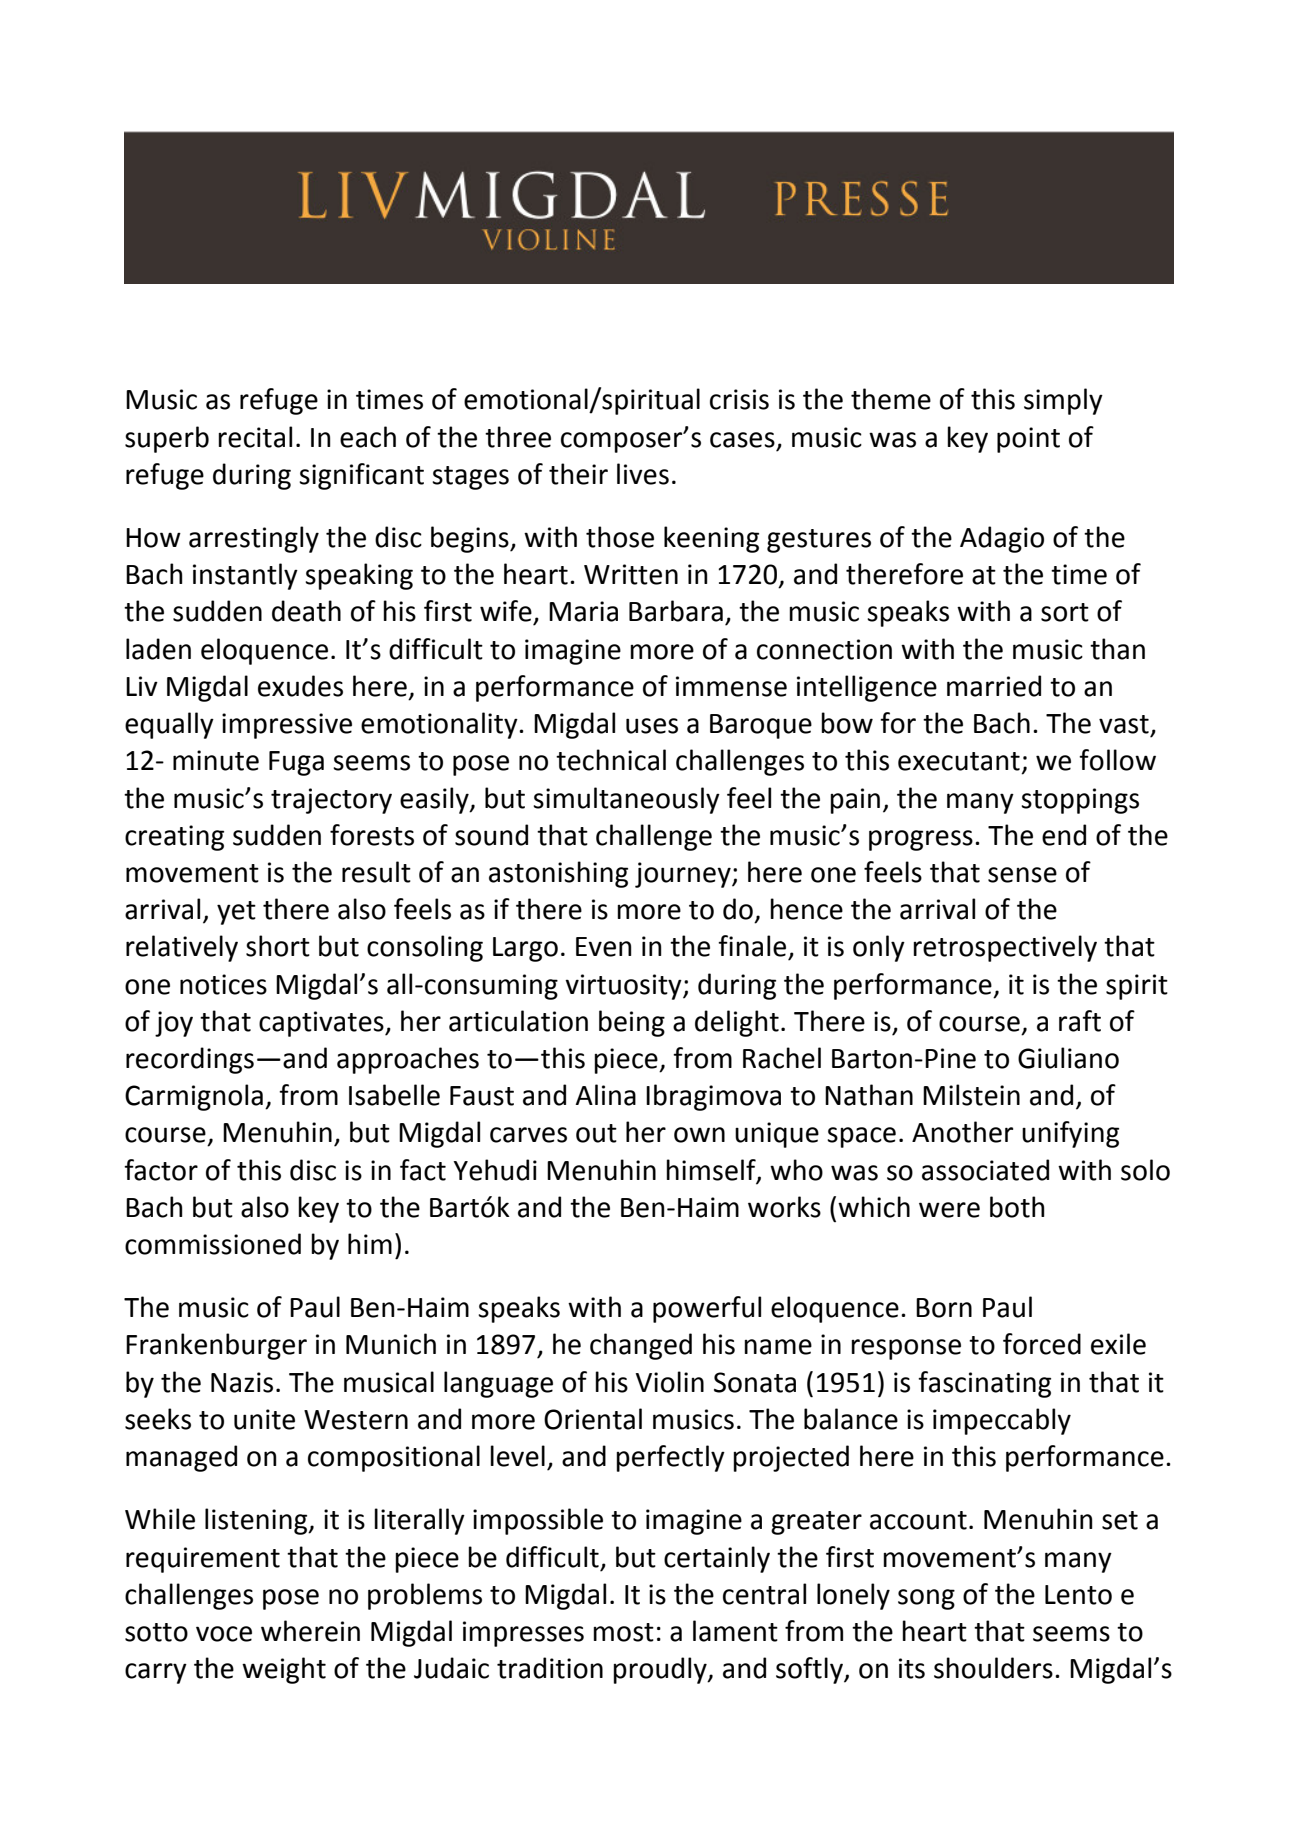  What do you see at coordinates (224, 1634) in the document?
I see `voce` at bounding box center [224, 1634].
